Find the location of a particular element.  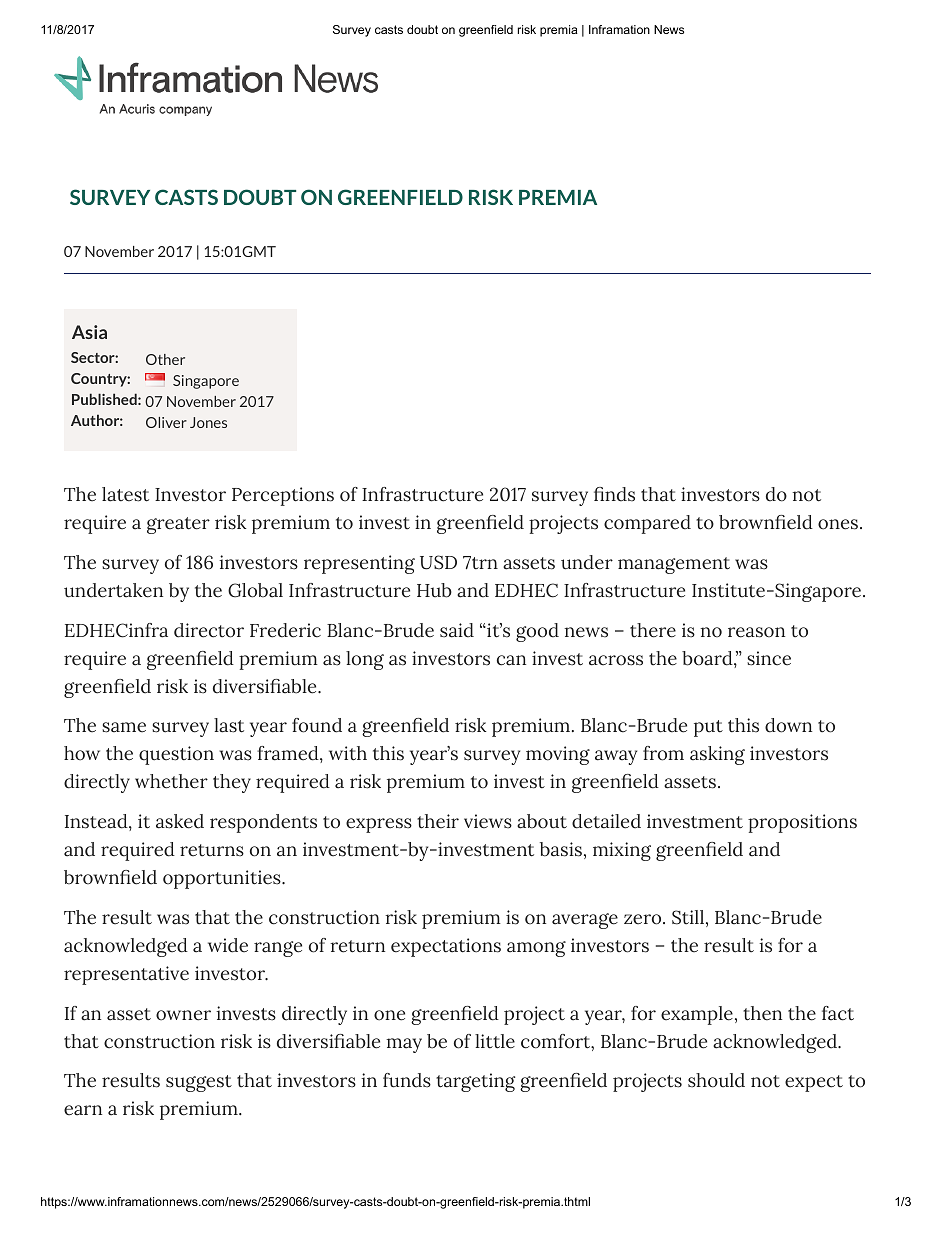

suggest is located at coordinates (199, 1083).
